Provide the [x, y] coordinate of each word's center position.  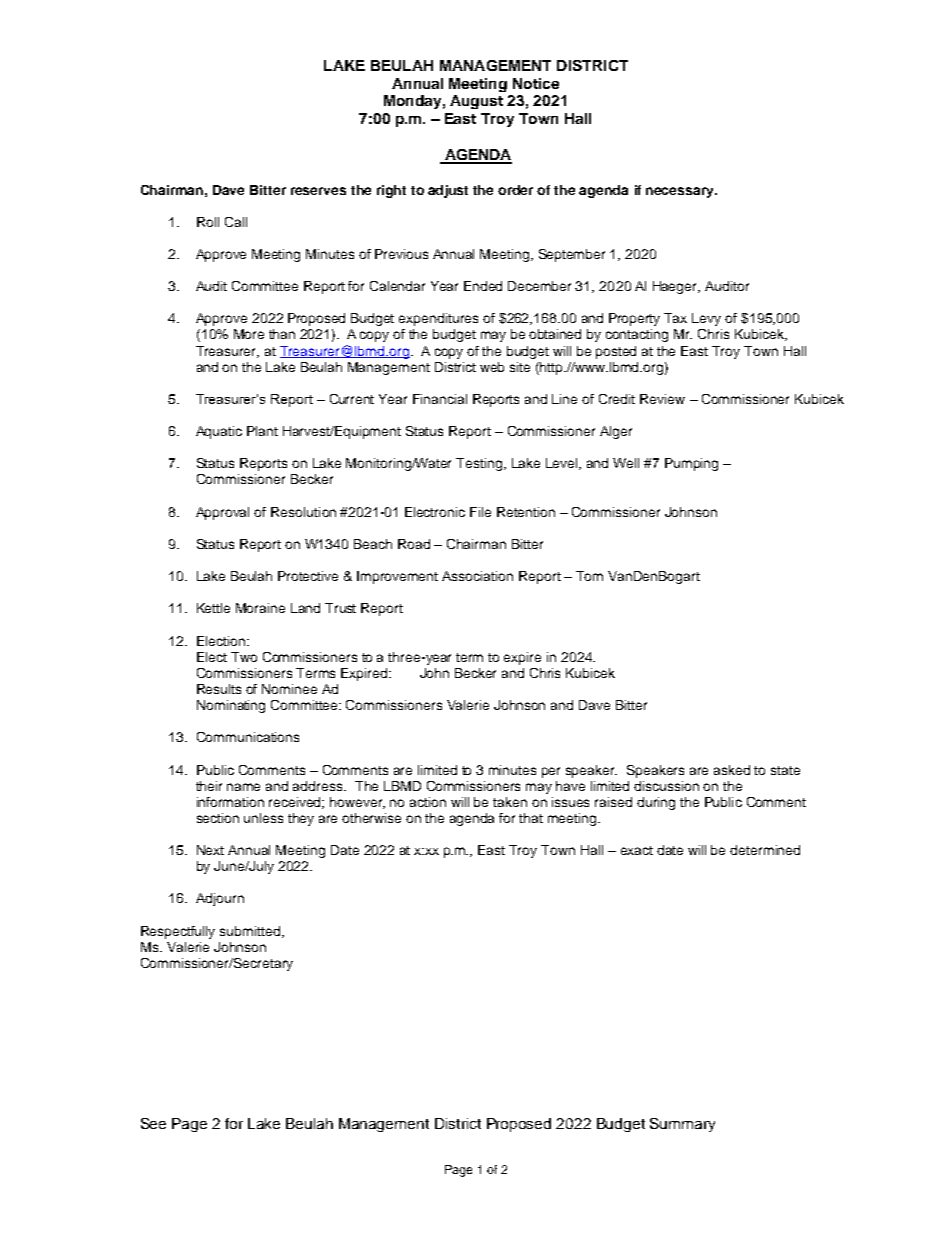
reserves [318, 191]
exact [637, 850]
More [249, 334]
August [476, 102]
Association [477, 576]
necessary [681, 192]
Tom [589, 576]
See [153, 1123]
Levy [706, 319]
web [492, 367]
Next [210, 850]
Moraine [260, 608]
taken [510, 802]
